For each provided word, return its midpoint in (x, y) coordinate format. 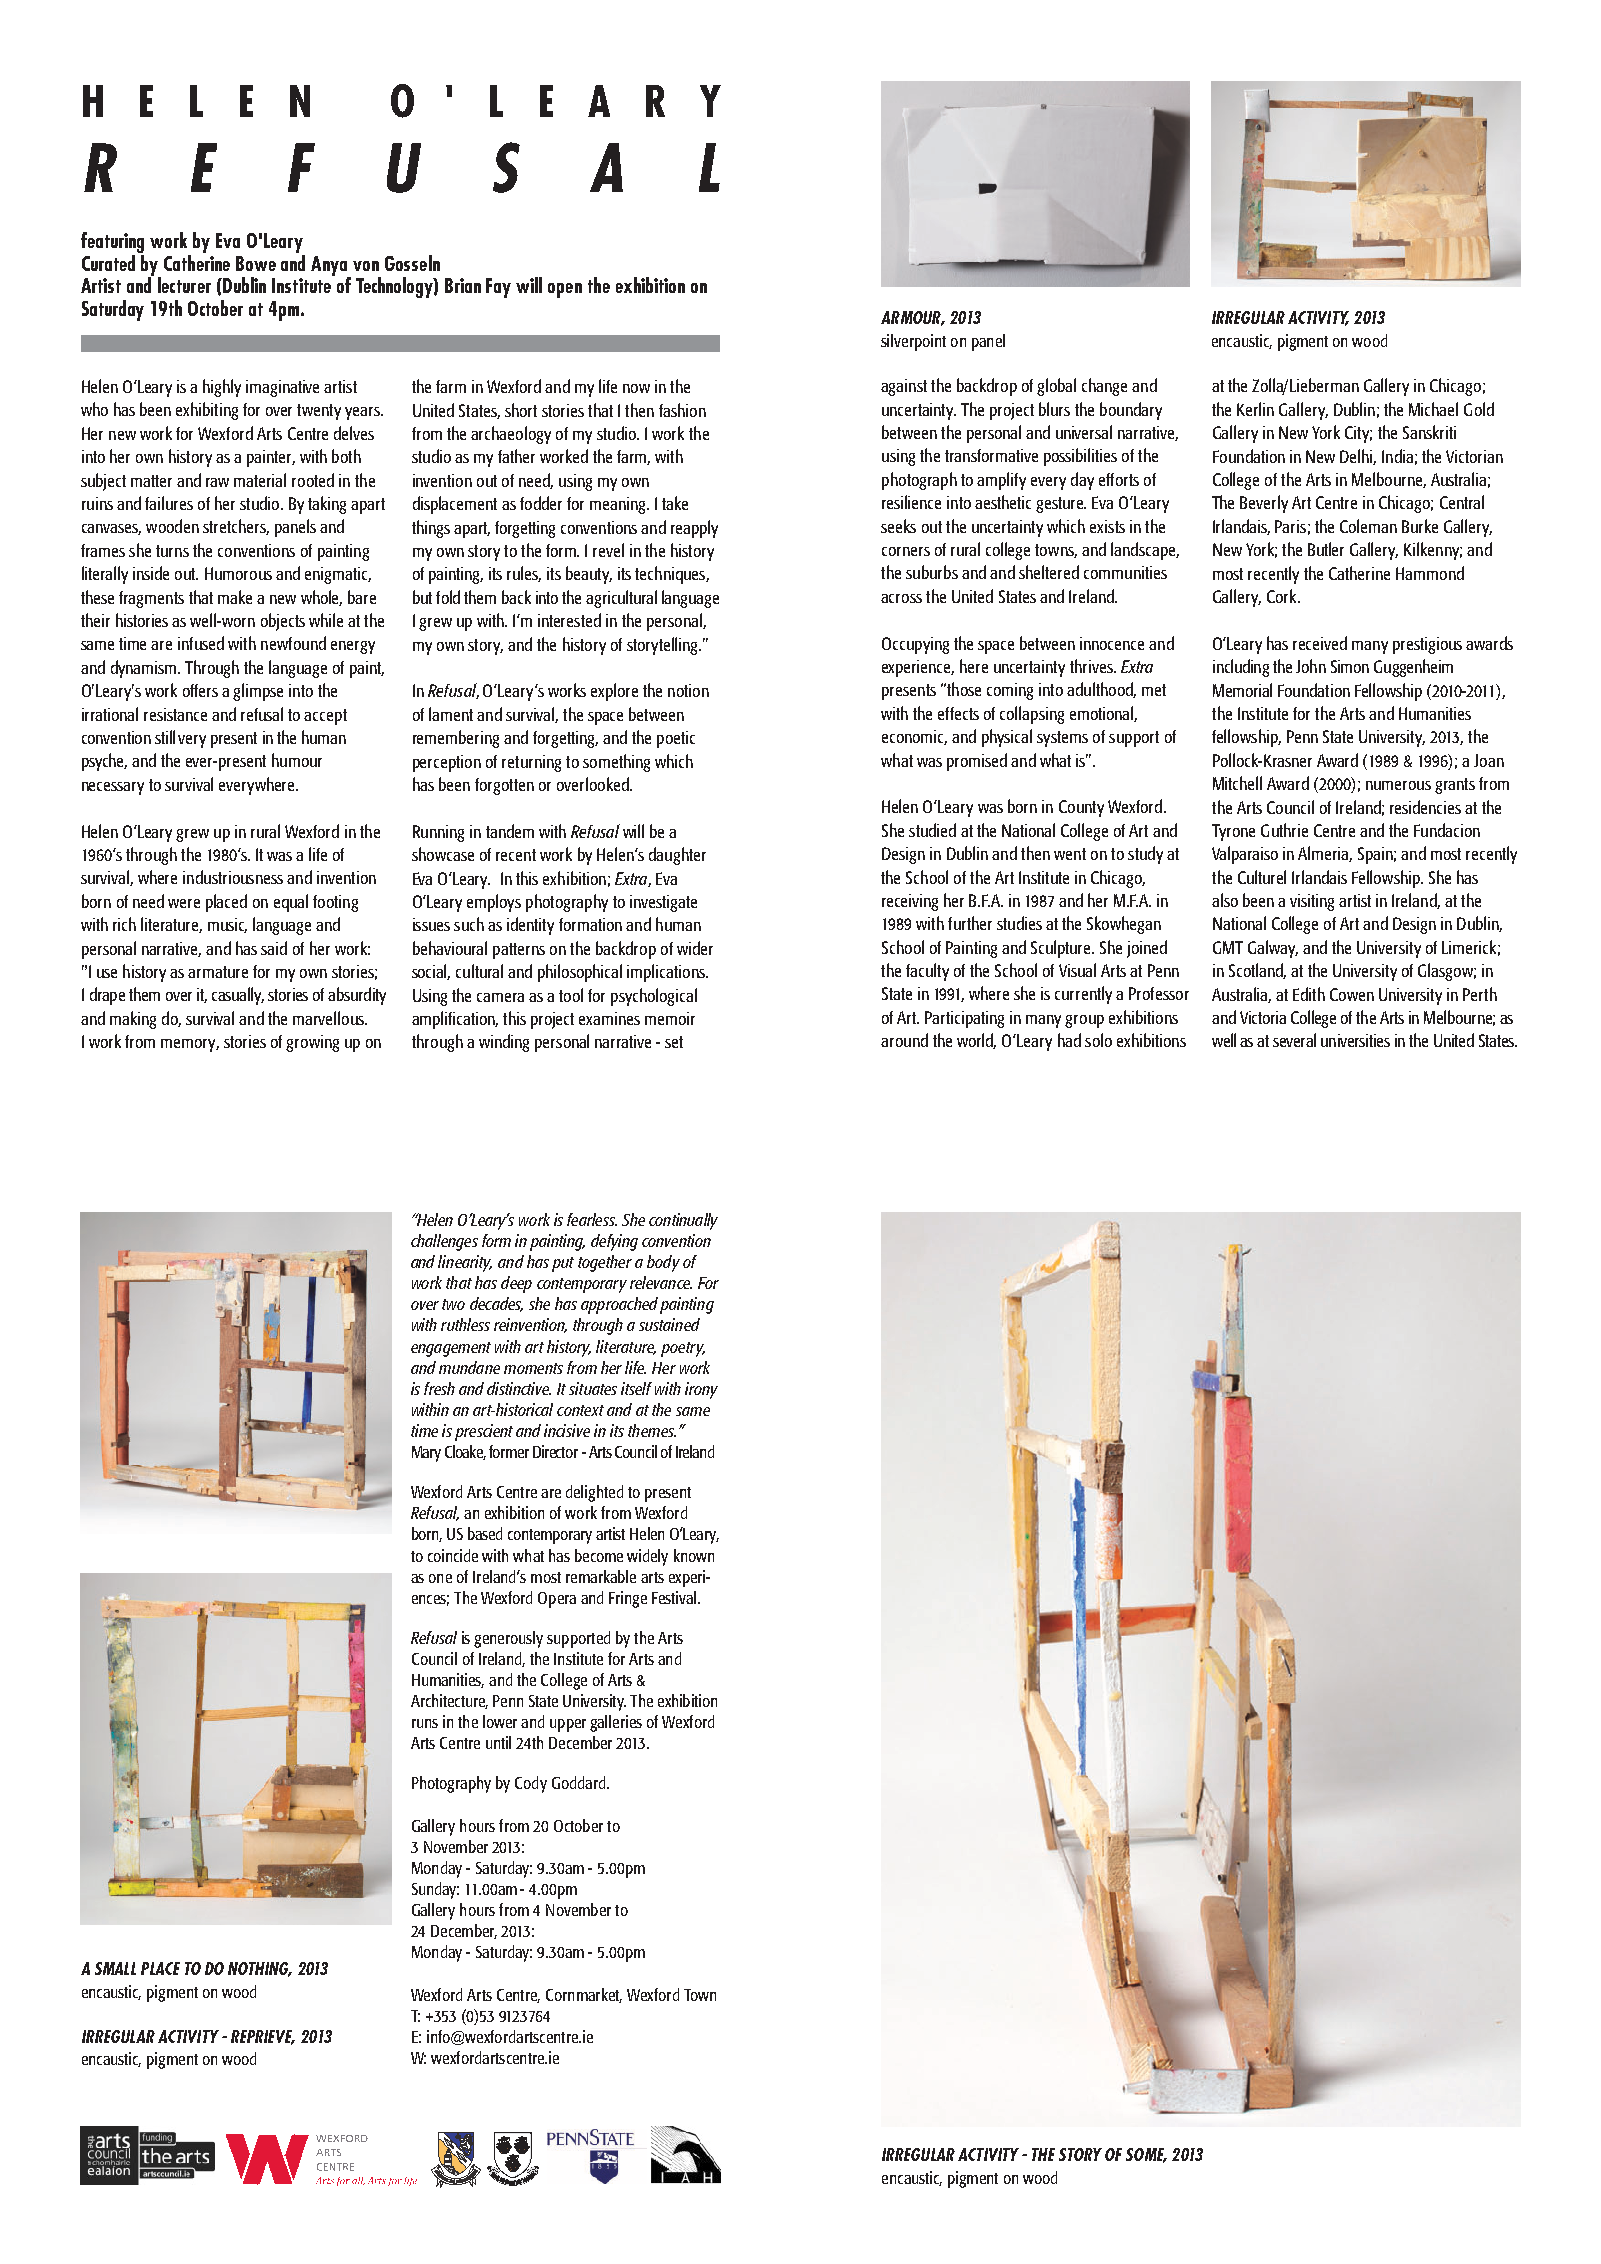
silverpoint (913, 342)
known (694, 1555)
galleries (616, 1723)
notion (688, 690)
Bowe (256, 263)
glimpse (258, 692)
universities (1355, 1040)
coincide (453, 1555)
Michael (1433, 409)
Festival (675, 1597)
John (1311, 666)
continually (683, 1221)
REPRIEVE (263, 2037)
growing (312, 1043)
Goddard (580, 1782)
